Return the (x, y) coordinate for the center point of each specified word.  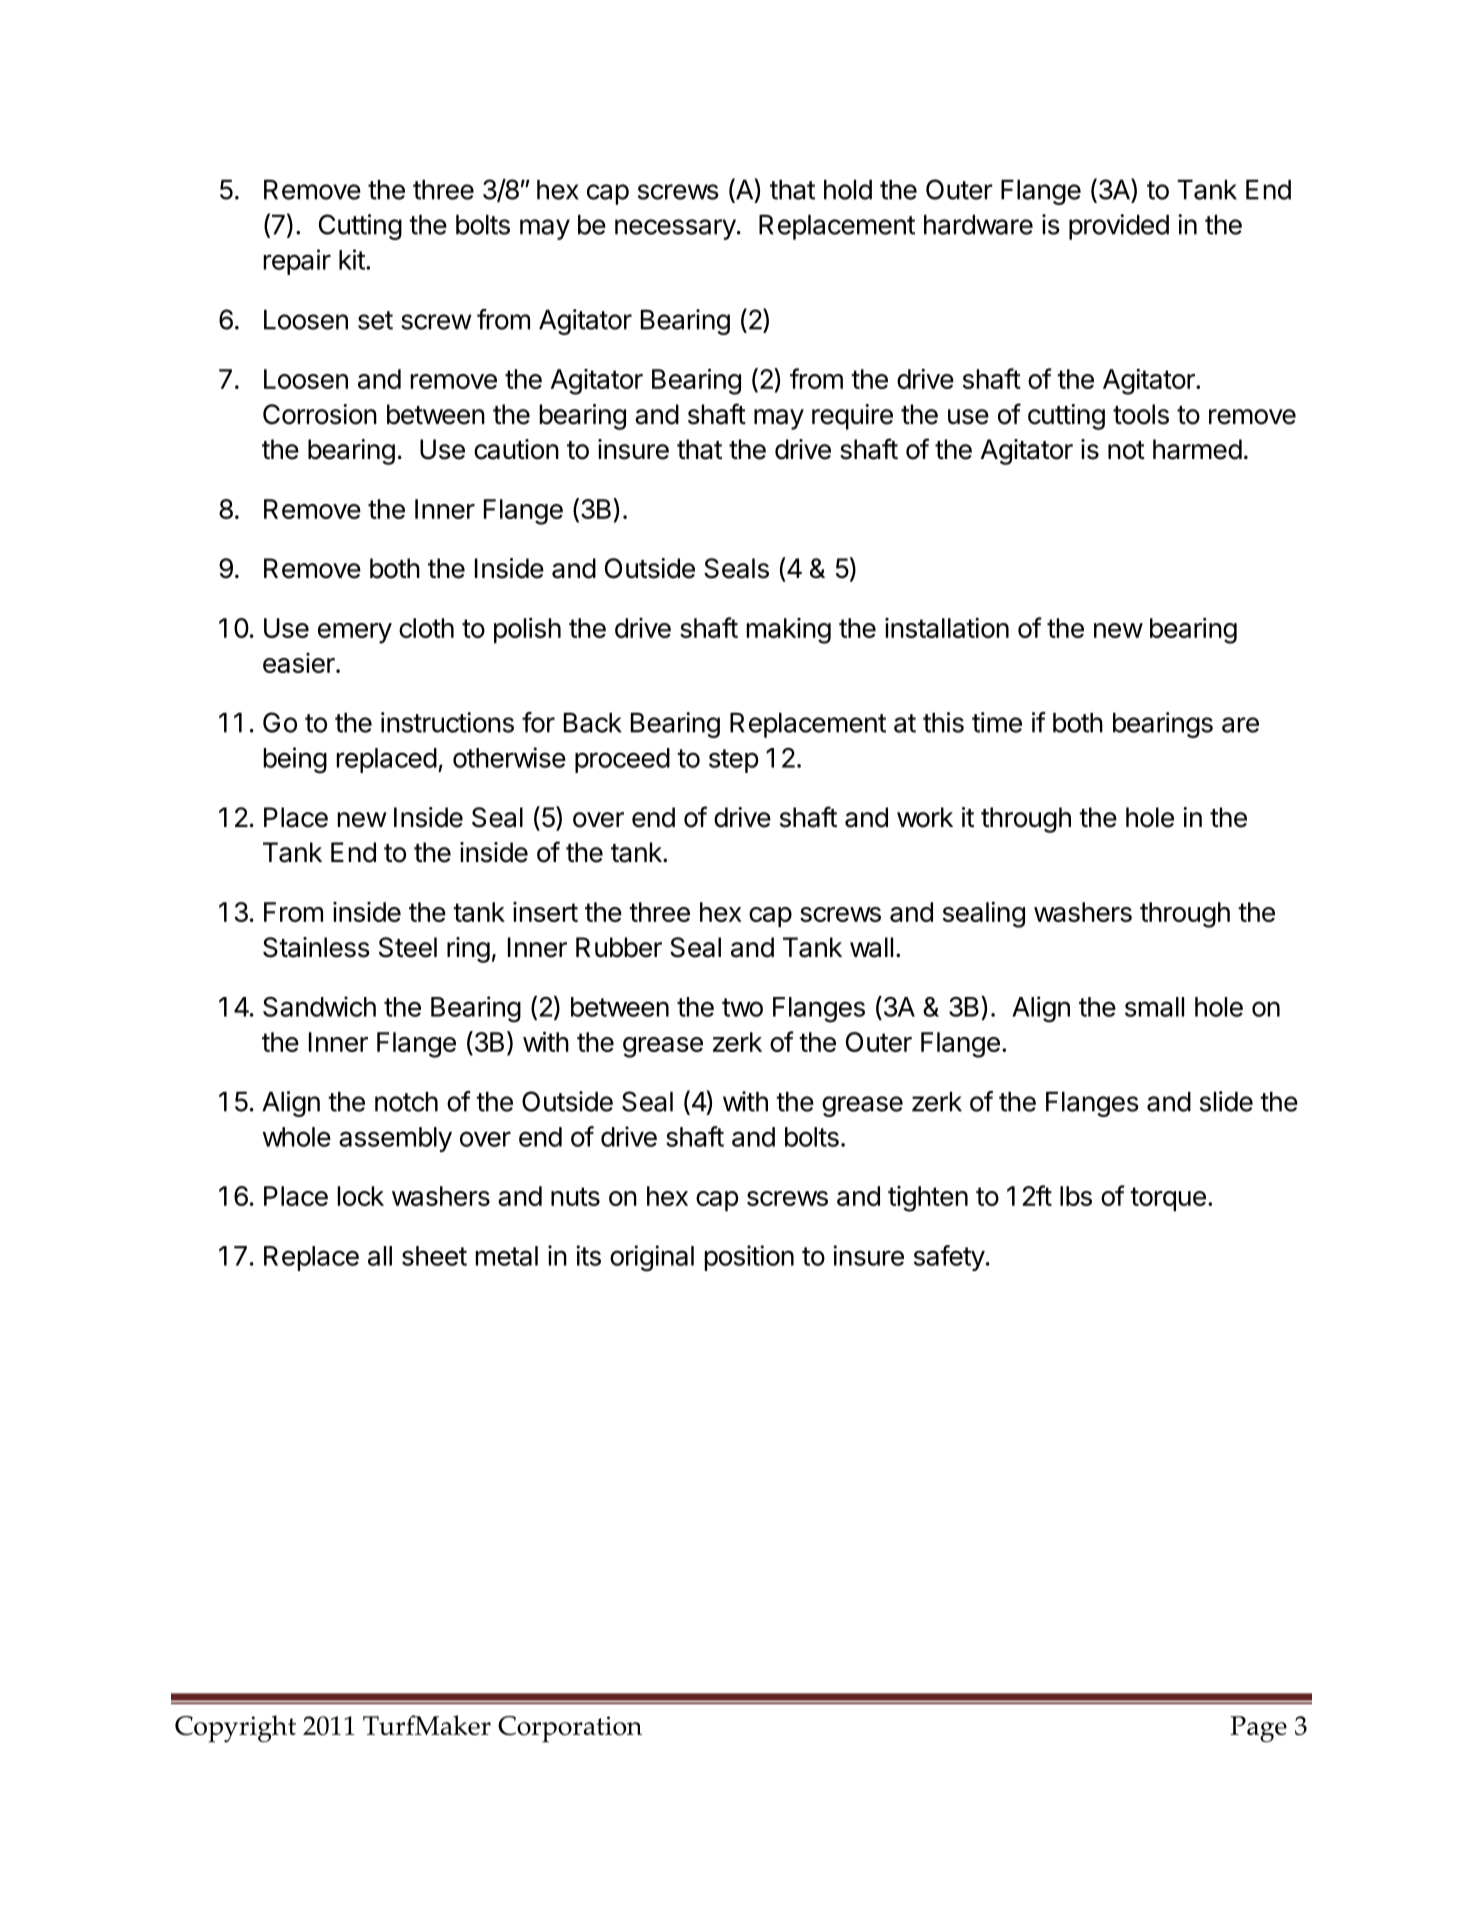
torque (1168, 1199)
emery (355, 633)
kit (352, 259)
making (789, 631)
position (749, 1258)
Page (1258, 1729)
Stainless (316, 947)
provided (1119, 227)
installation (947, 627)
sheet (434, 1256)
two (742, 1007)
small (1154, 1007)
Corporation (570, 1729)
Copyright (235, 1729)
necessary (675, 229)
